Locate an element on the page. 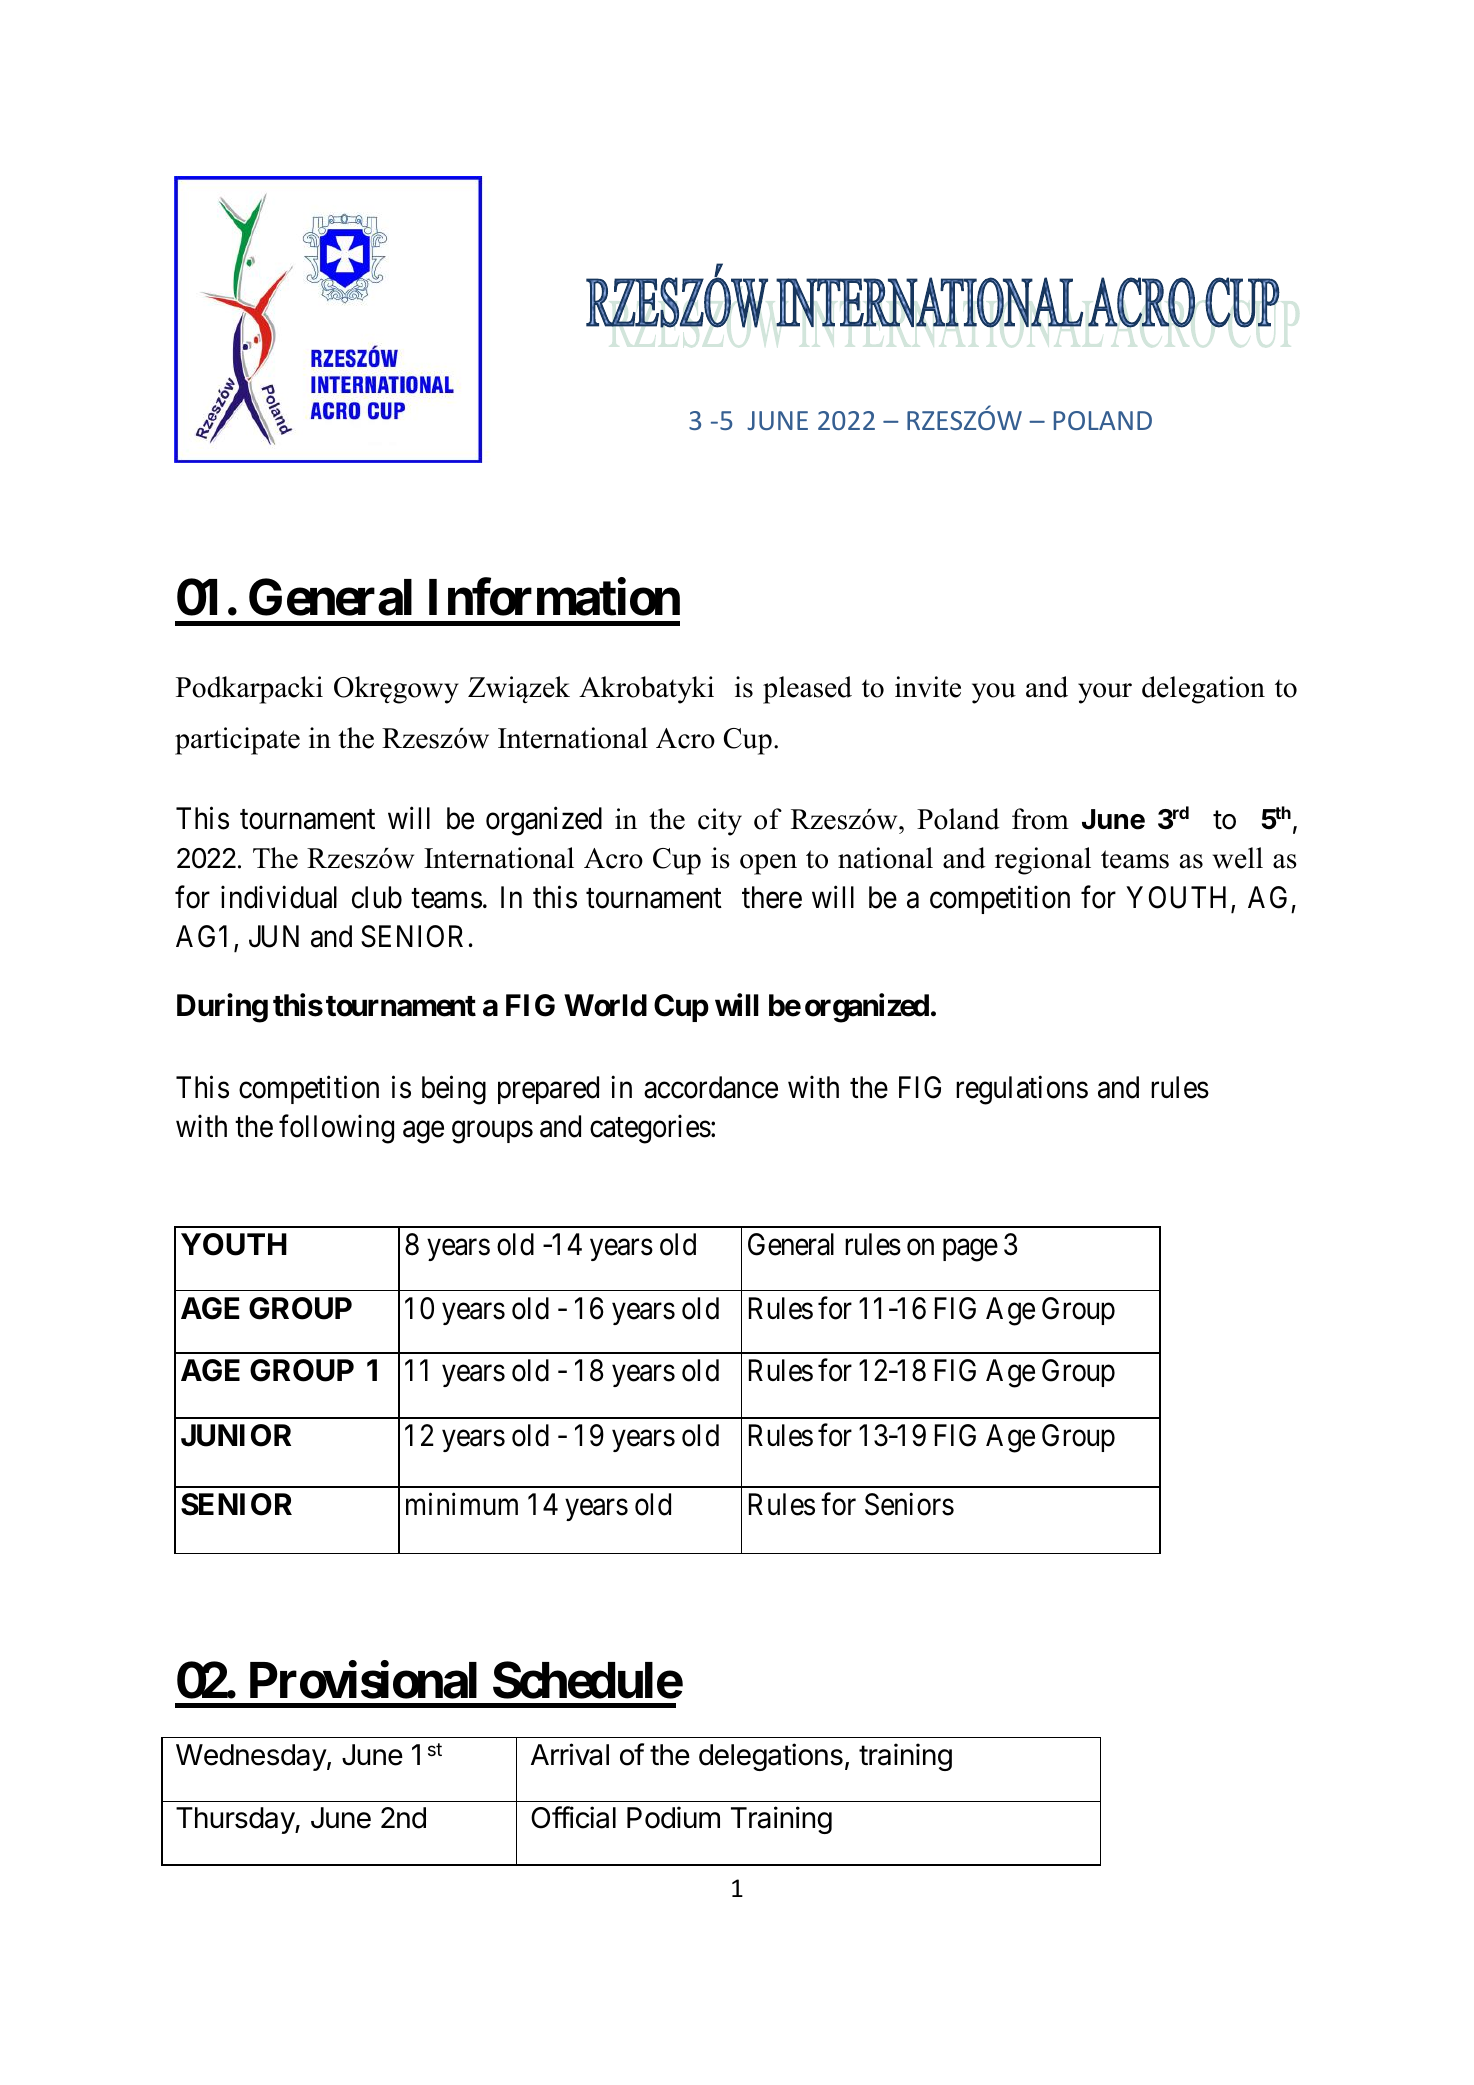 The image size is (1474, 2085). pleased is located at coordinates (807, 690).
